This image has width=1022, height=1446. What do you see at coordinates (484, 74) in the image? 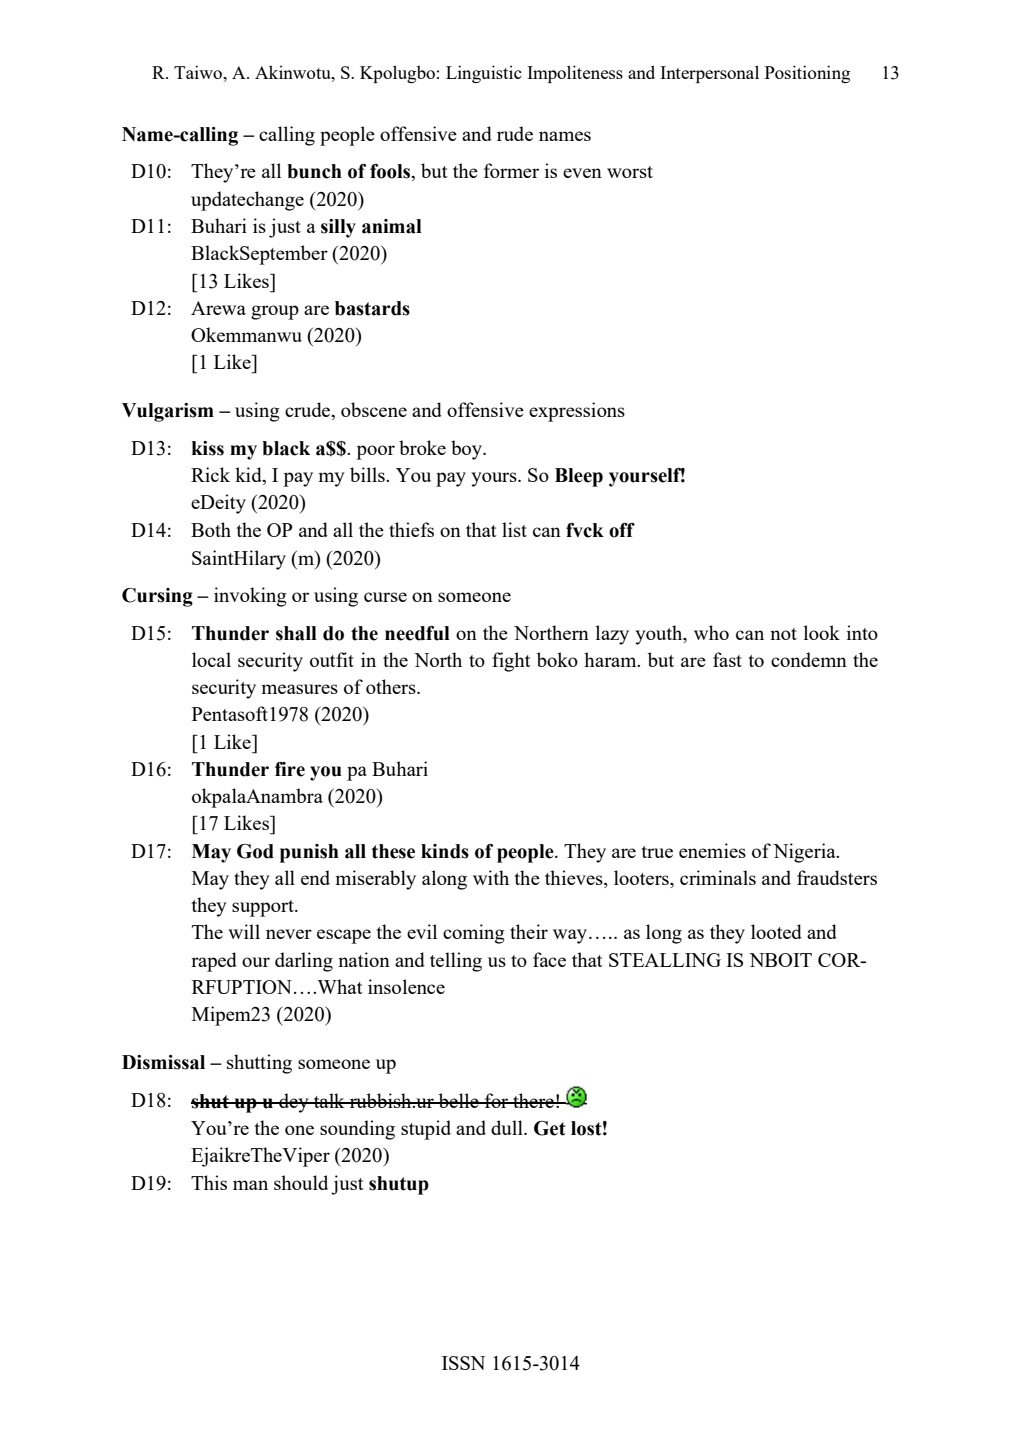
I see `Linguistic` at bounding box center [484, 74].
